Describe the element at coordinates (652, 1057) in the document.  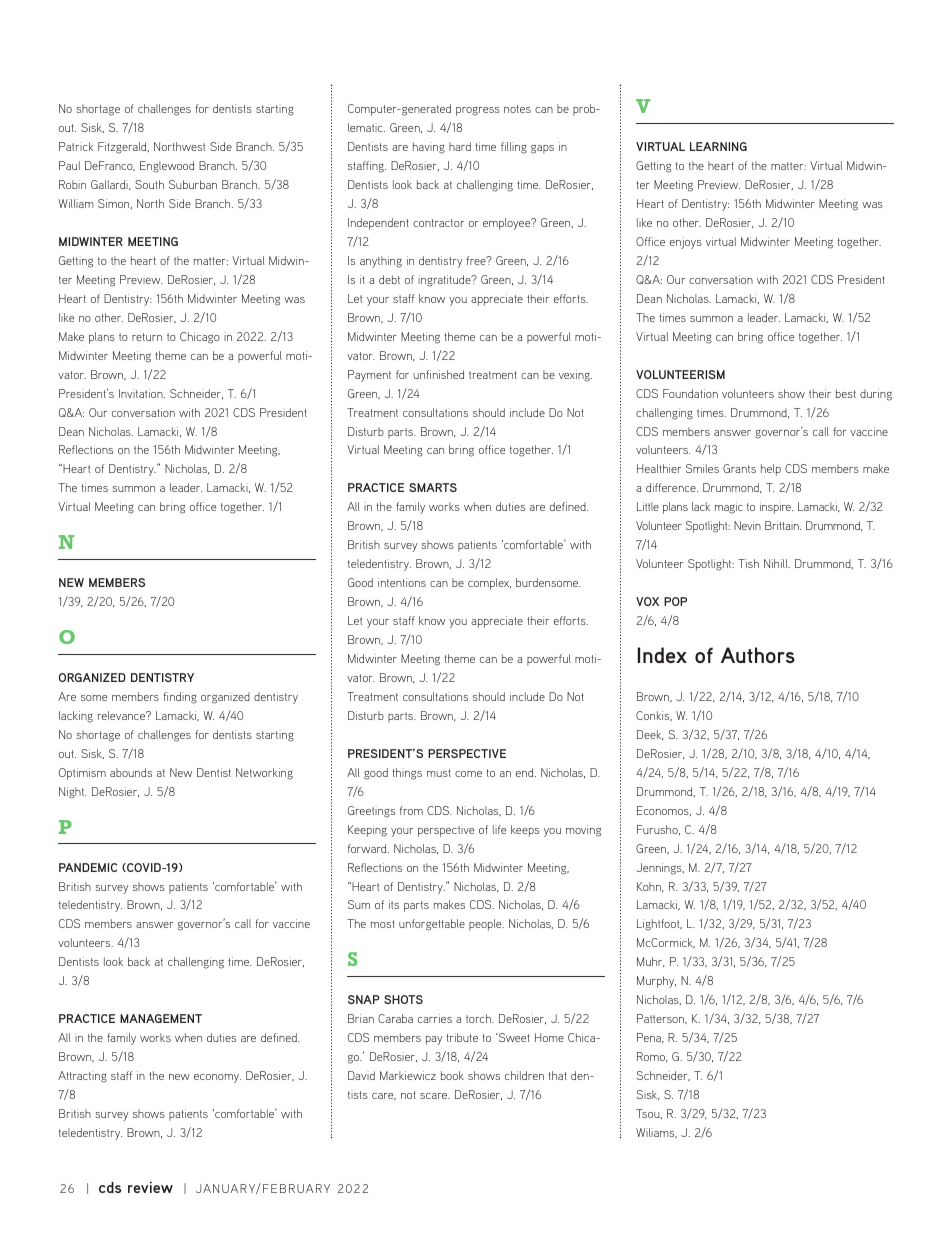
I see `Romo` at that location.
